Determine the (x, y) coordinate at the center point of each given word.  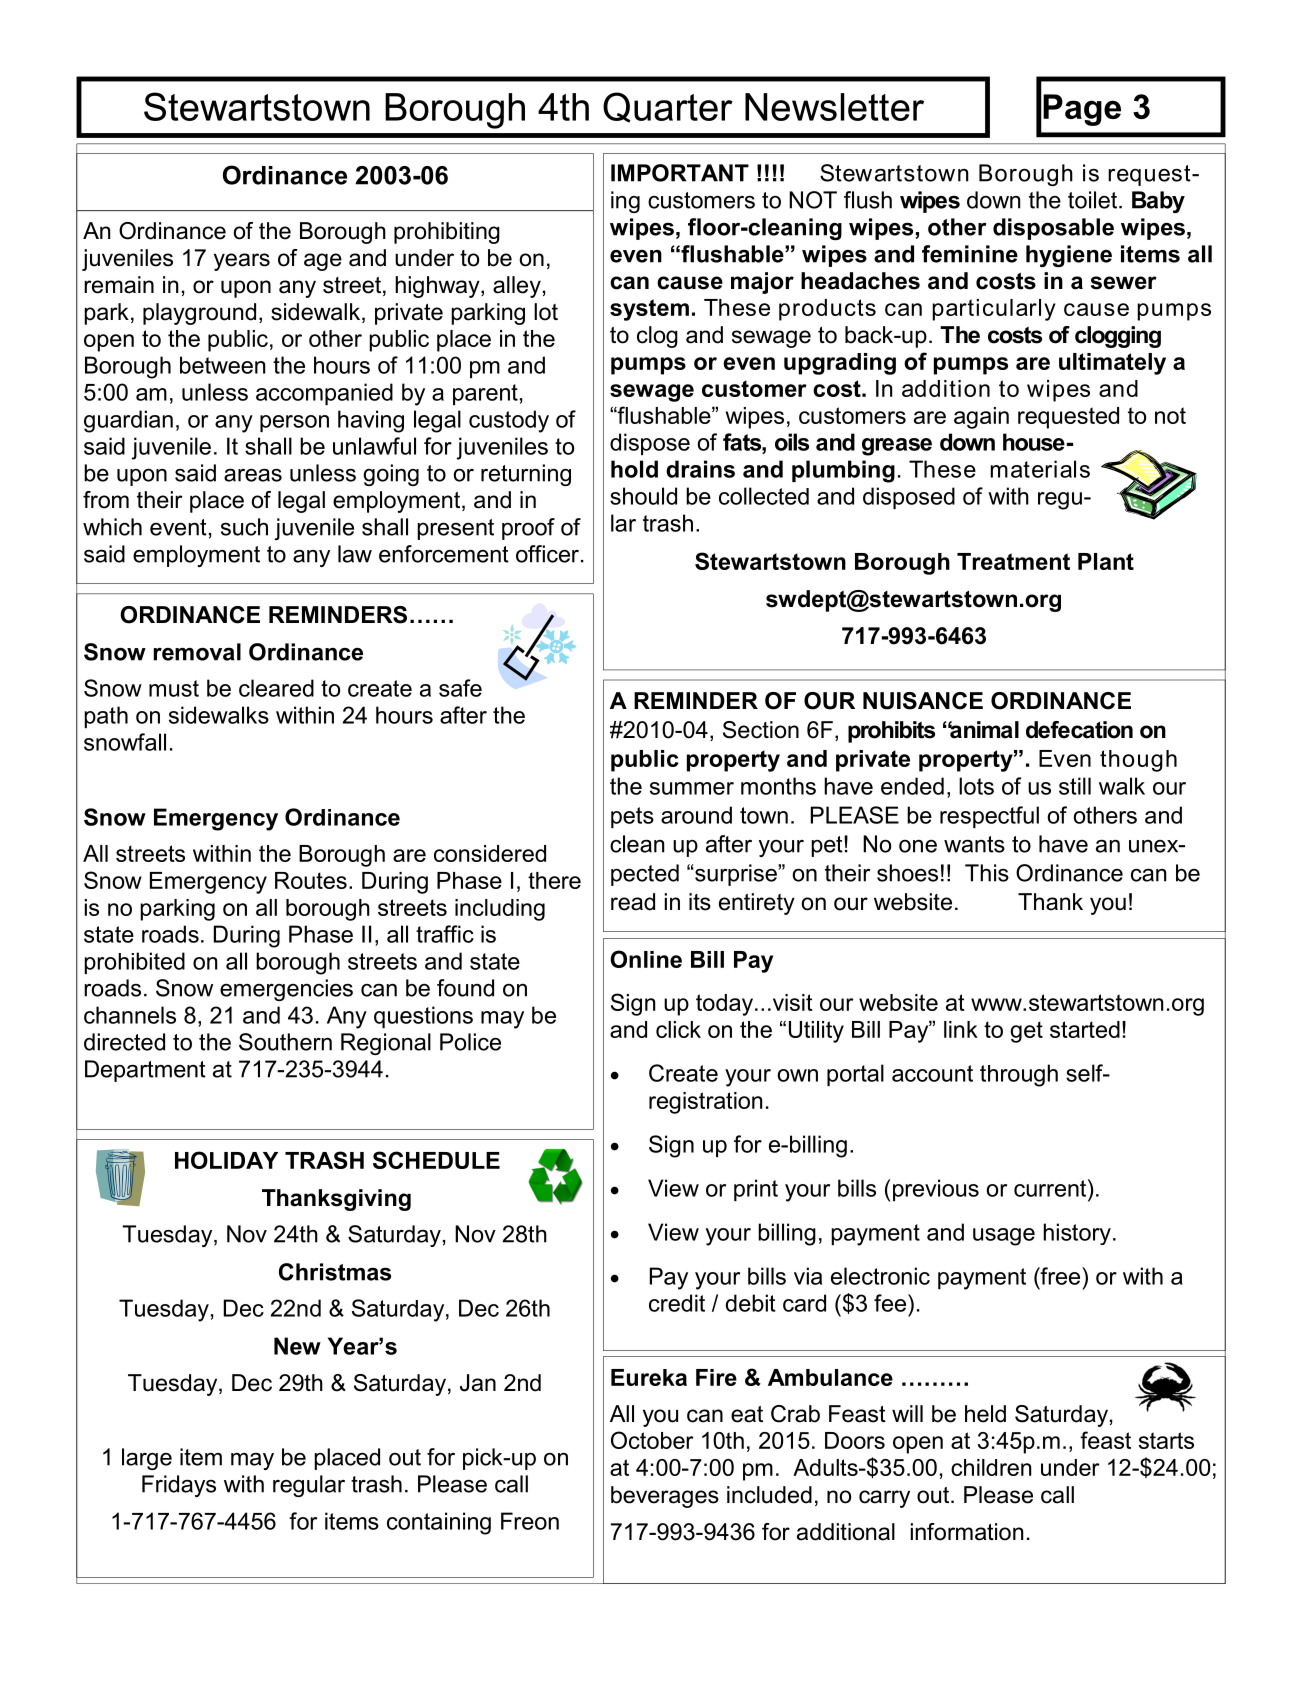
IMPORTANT (680, 173)
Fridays (179, 1486)
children (991, 1467)
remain (119, 285)
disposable (1053, 229)
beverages (665, 1497)
